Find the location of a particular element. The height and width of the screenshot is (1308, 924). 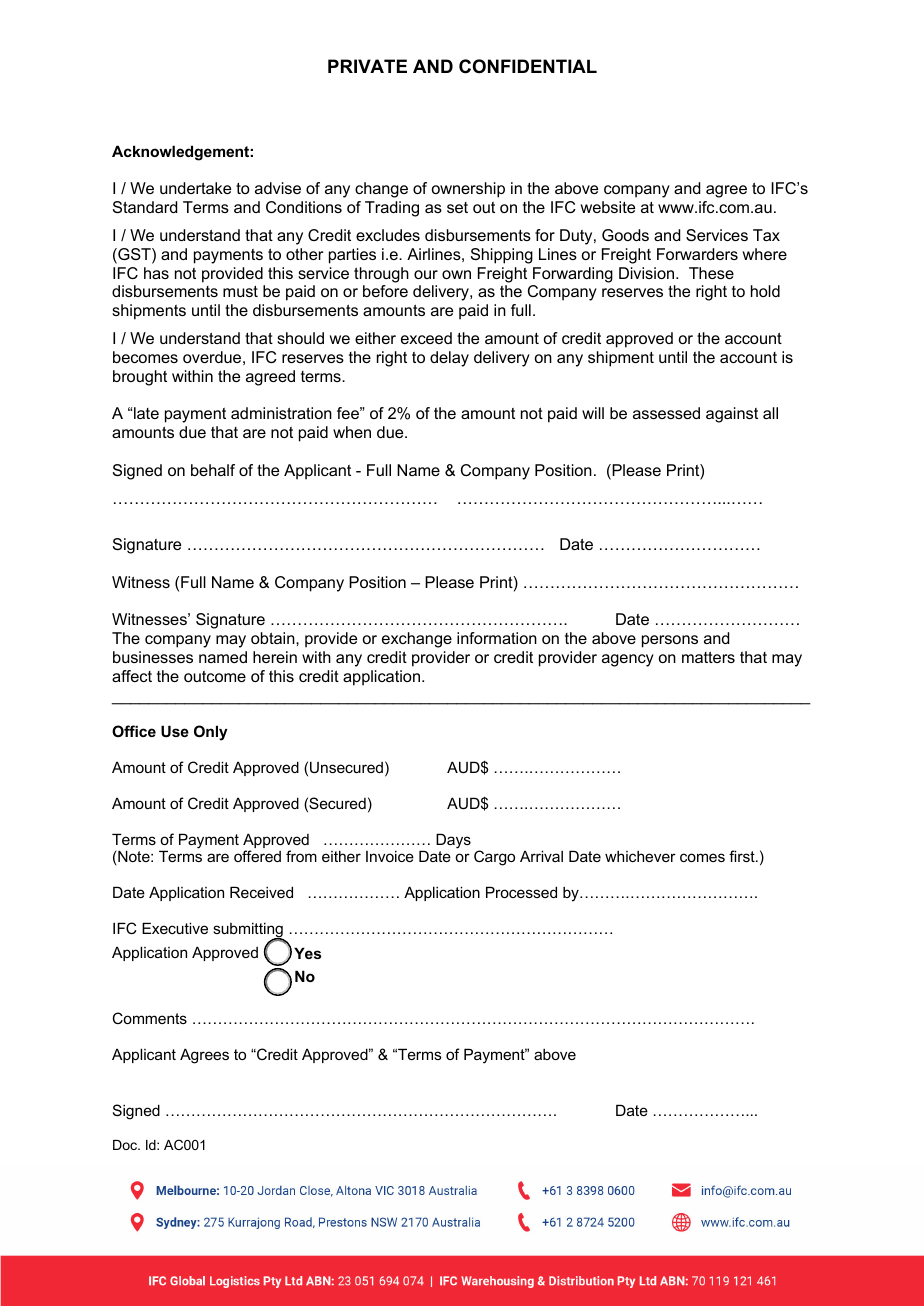

information is located at coordinates (497, 638).
